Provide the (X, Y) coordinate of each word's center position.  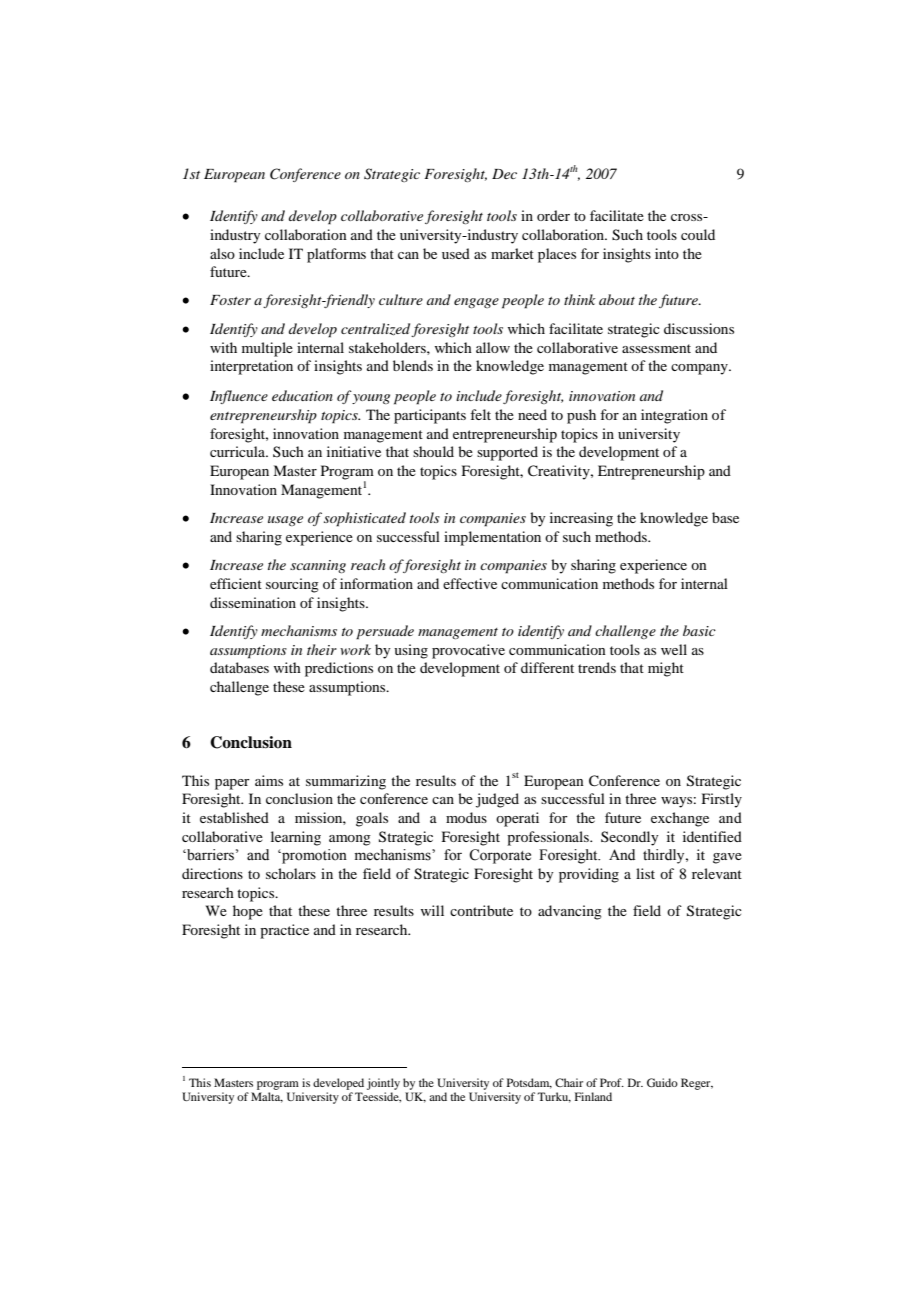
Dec (504, 174)
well (674, 649)
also (222, 253)
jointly (383, 1084)
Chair (569, 1082)
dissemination (253, 602)
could (698, 234)
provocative (468, 651)
